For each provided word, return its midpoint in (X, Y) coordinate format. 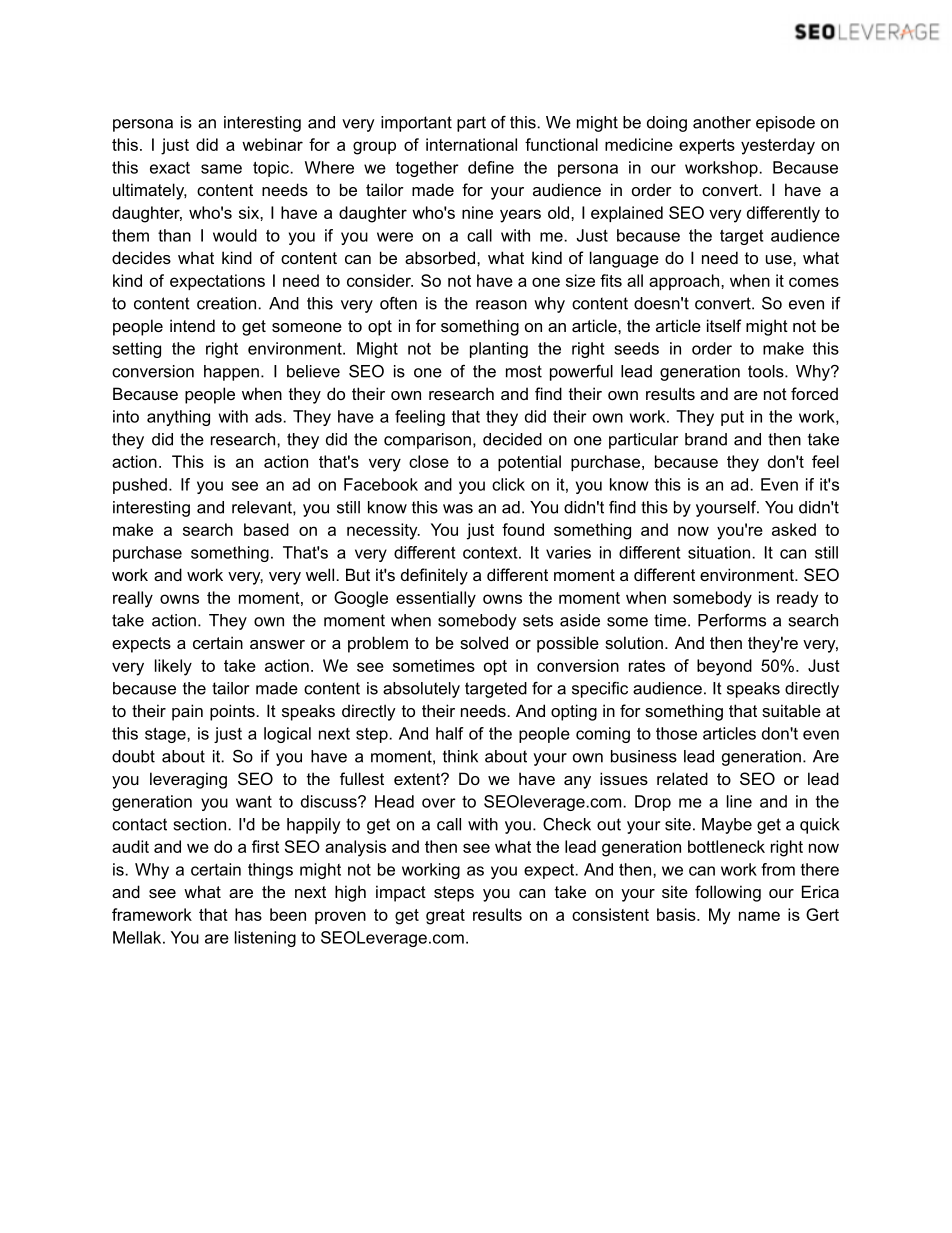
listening (265, 939)
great (445, 917)
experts (707, 146)
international (471, 144)
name (759, 916)
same (221, 169)
